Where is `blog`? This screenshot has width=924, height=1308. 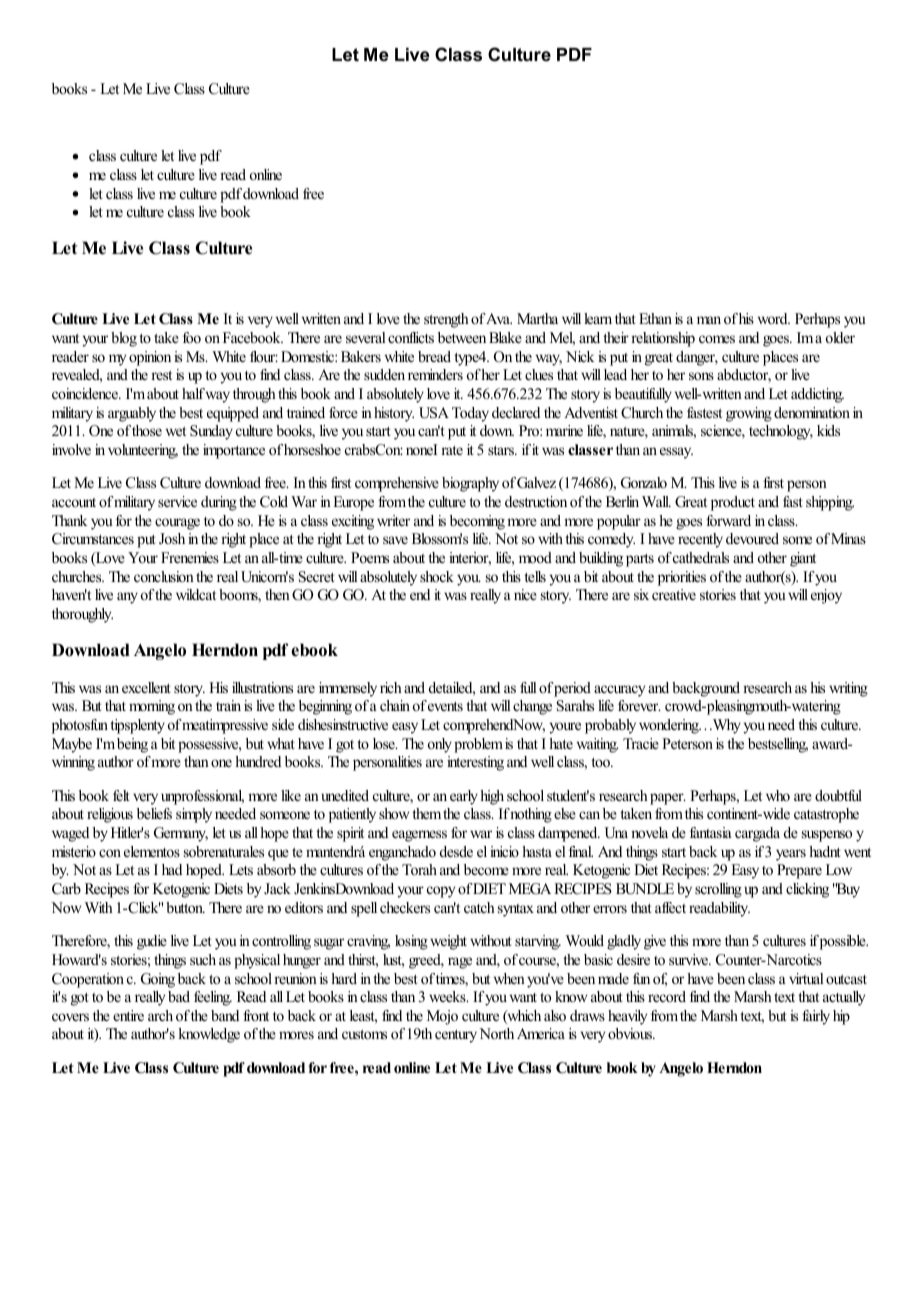
blog is located at coordinates (124, 339).
